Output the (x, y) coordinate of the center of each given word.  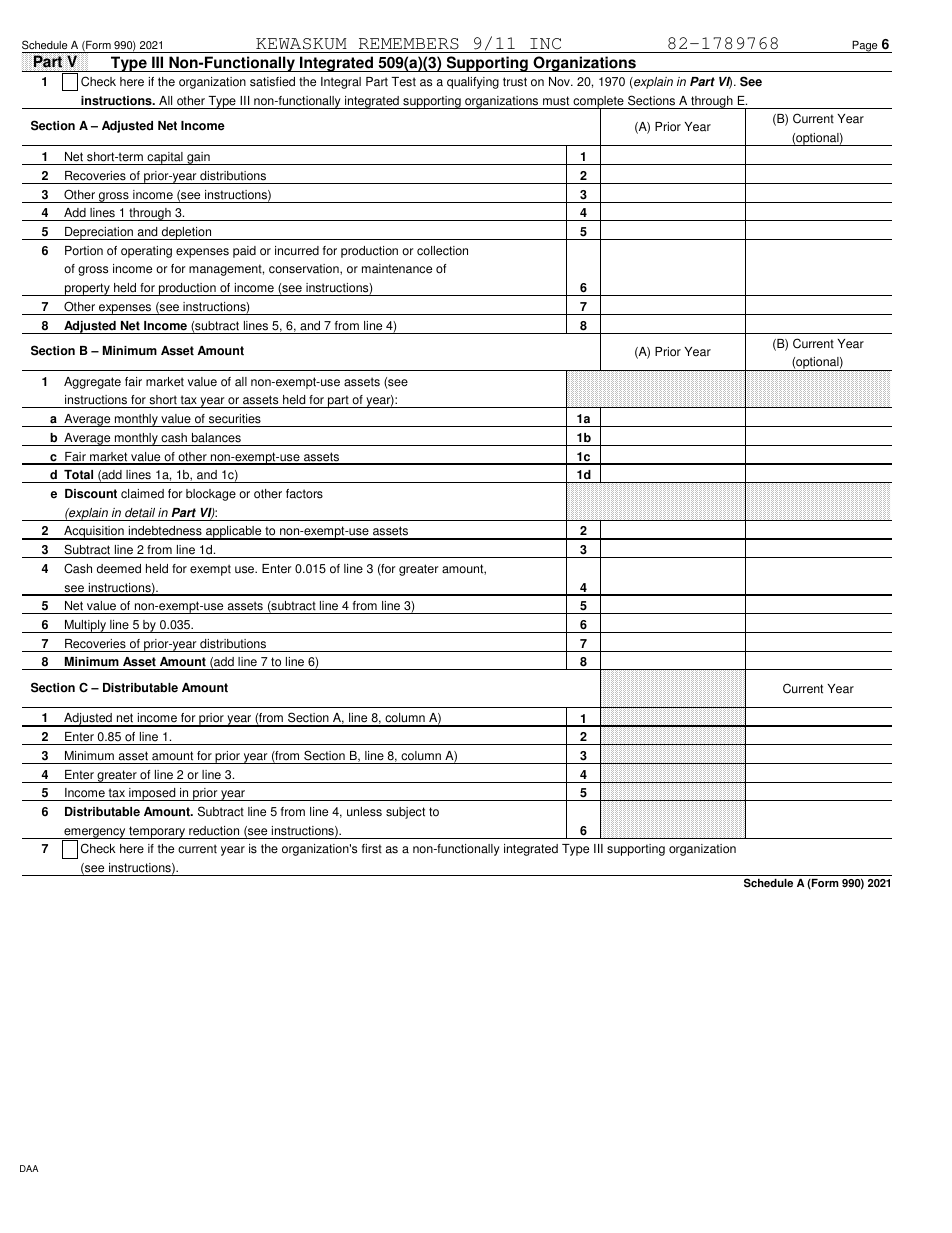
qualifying (473, 83)
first (372, 849)
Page (865, 47)
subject (405, 813)
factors (304, 494)
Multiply (85, 626)
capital (165, 158)
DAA (29, 1168)
